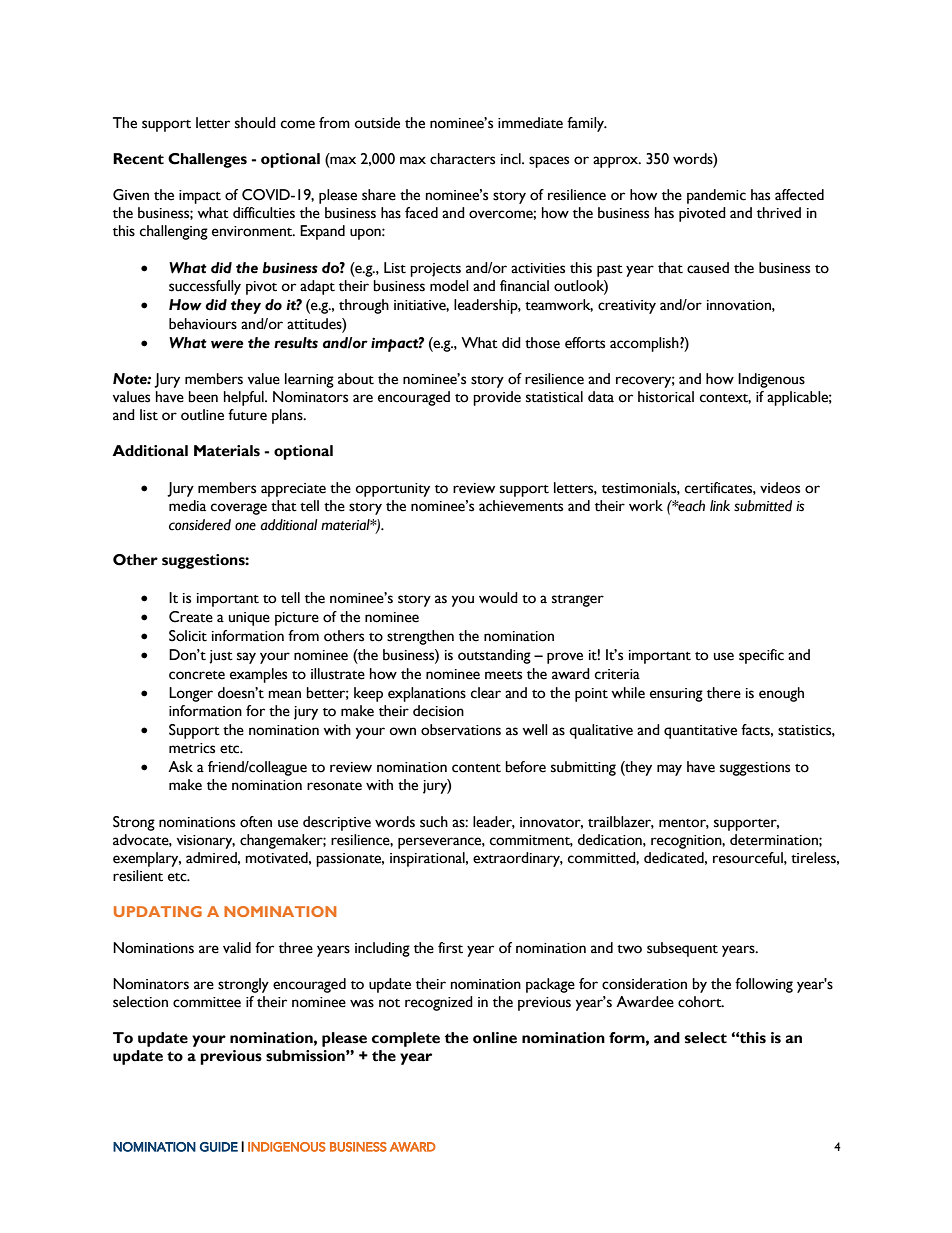 Image resolution: width=952 pixels, height=1233 pixels. Describe the element at coordinates (497, 398) in the screenshot. I see `provide` at that location.
